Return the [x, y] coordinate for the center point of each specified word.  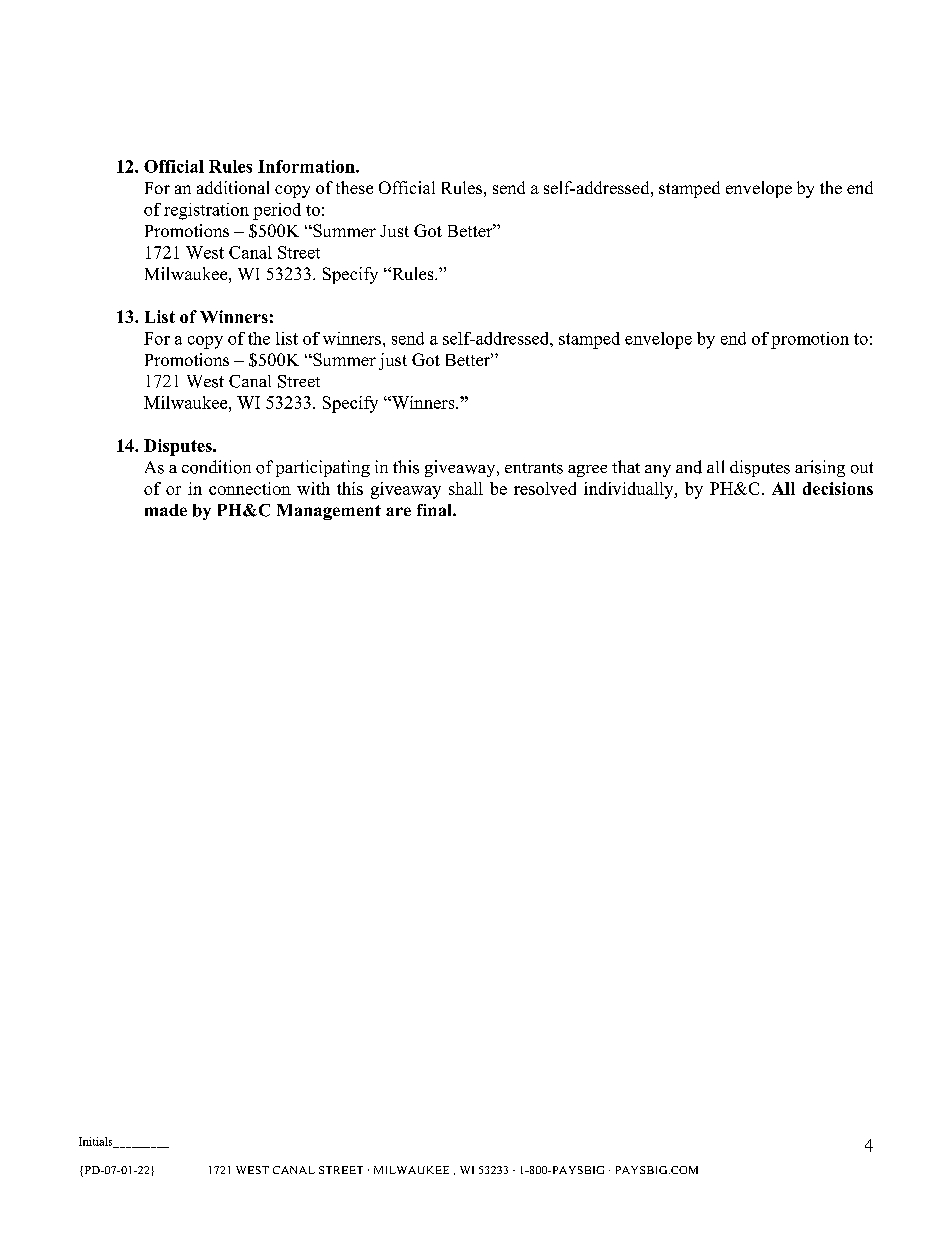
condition [216, 467]
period [277, 211]
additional [233, 187]
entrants [534, 468]
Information [307, 166]
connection [250, 488]
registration [206, 211]
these [354, 187]
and [689, 467]
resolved [545, 488]
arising [820, 468]
